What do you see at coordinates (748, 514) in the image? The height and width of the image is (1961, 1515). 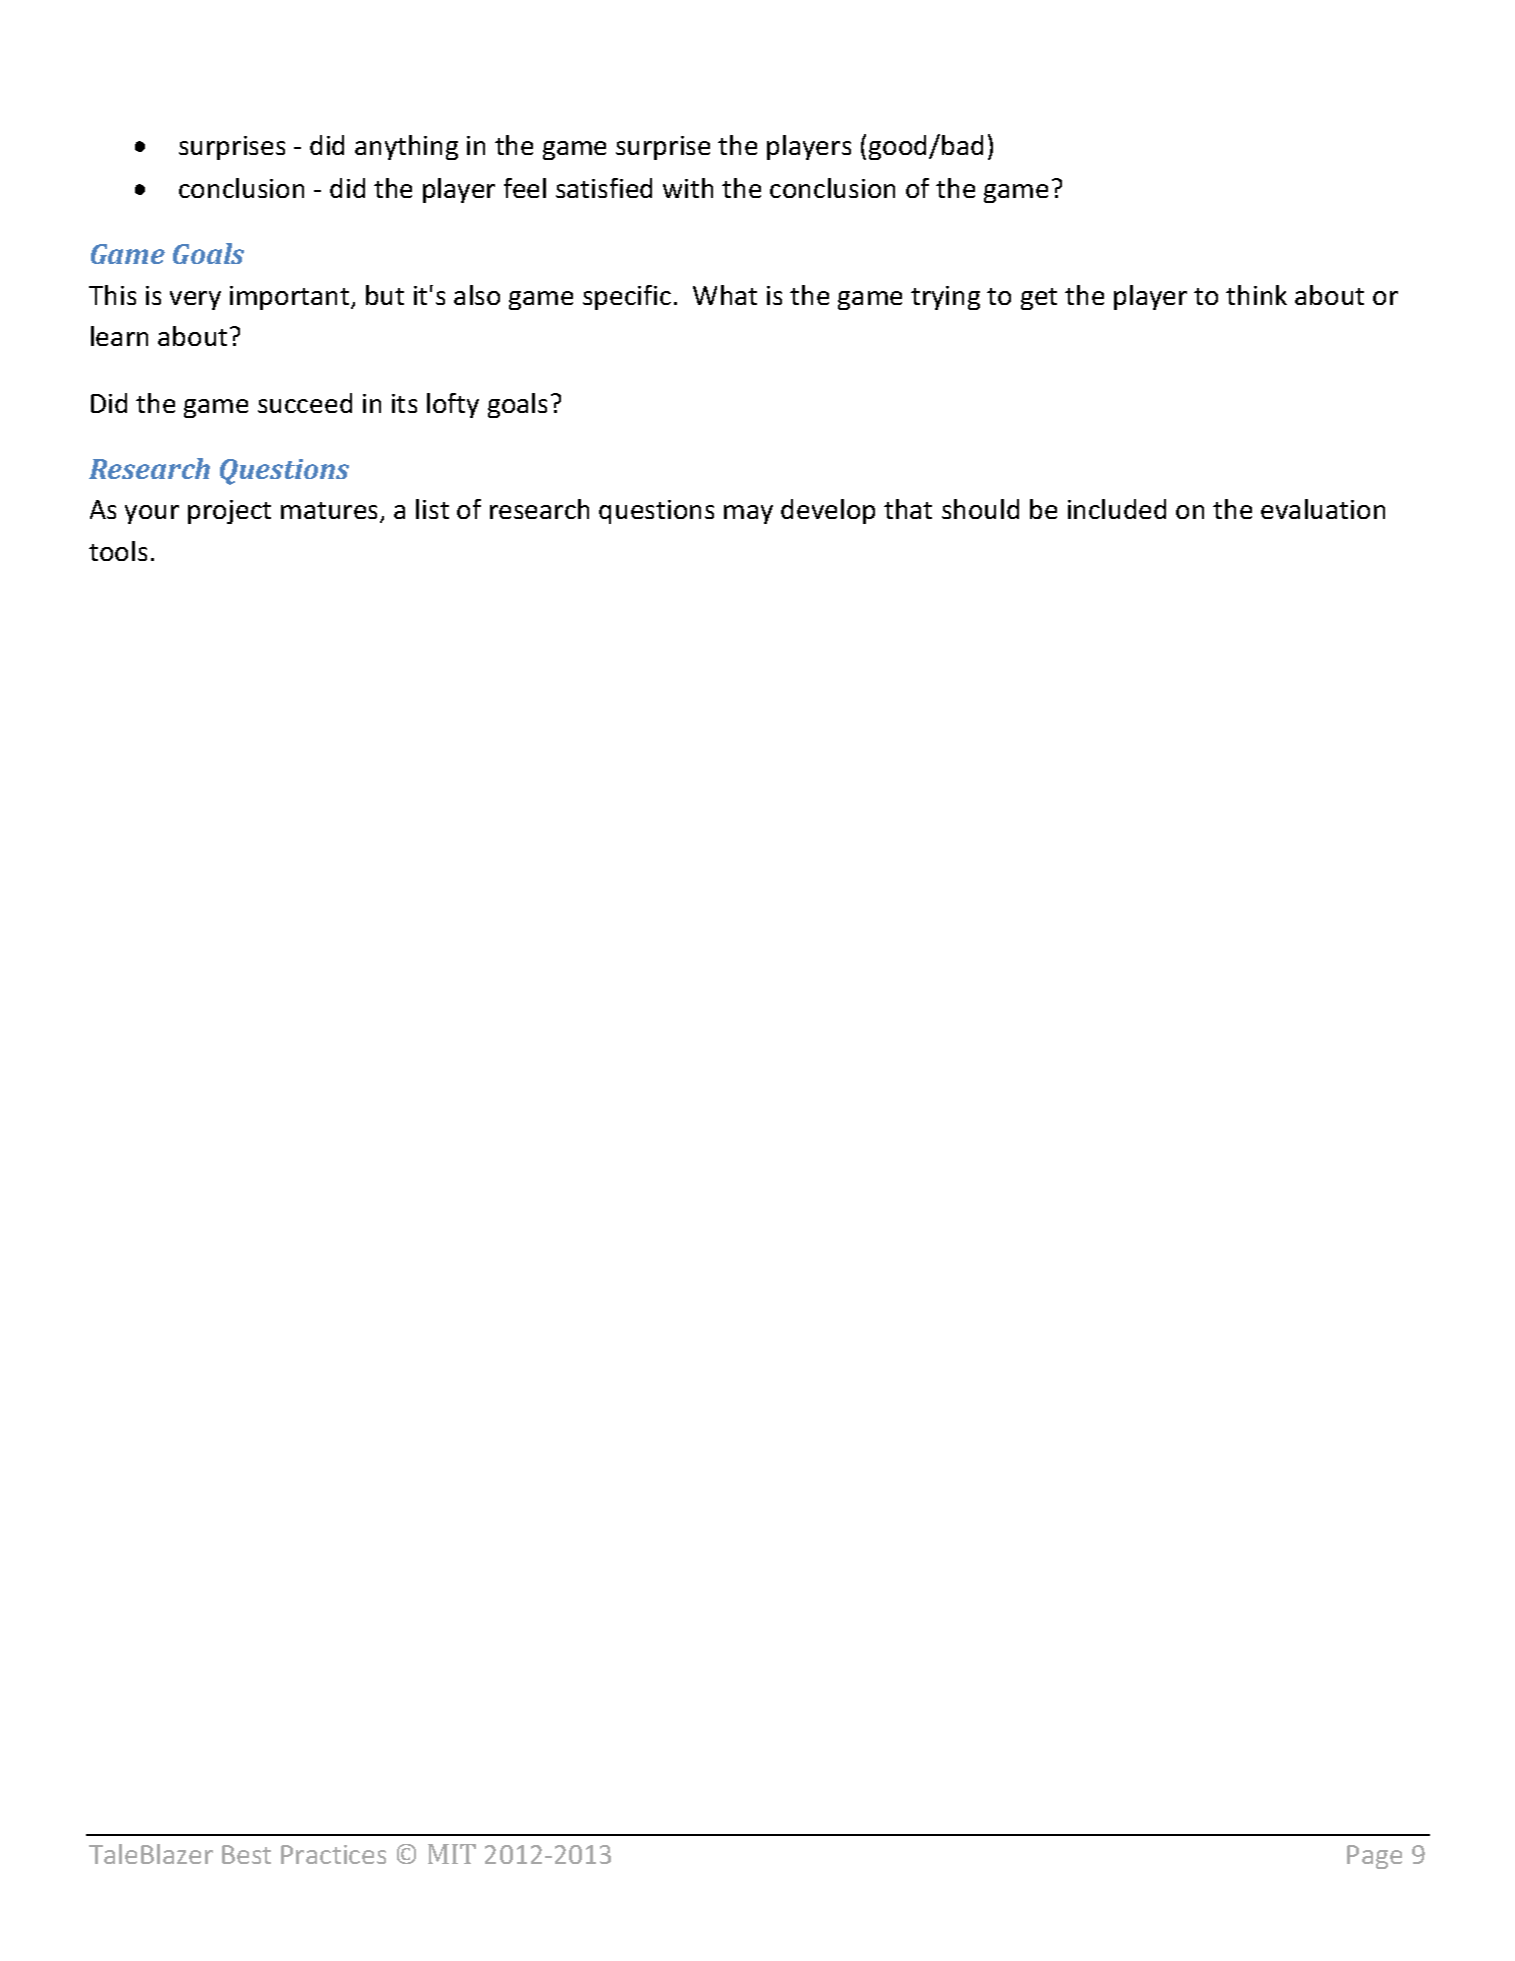 I see `may` at bounding box center [748, 514].
